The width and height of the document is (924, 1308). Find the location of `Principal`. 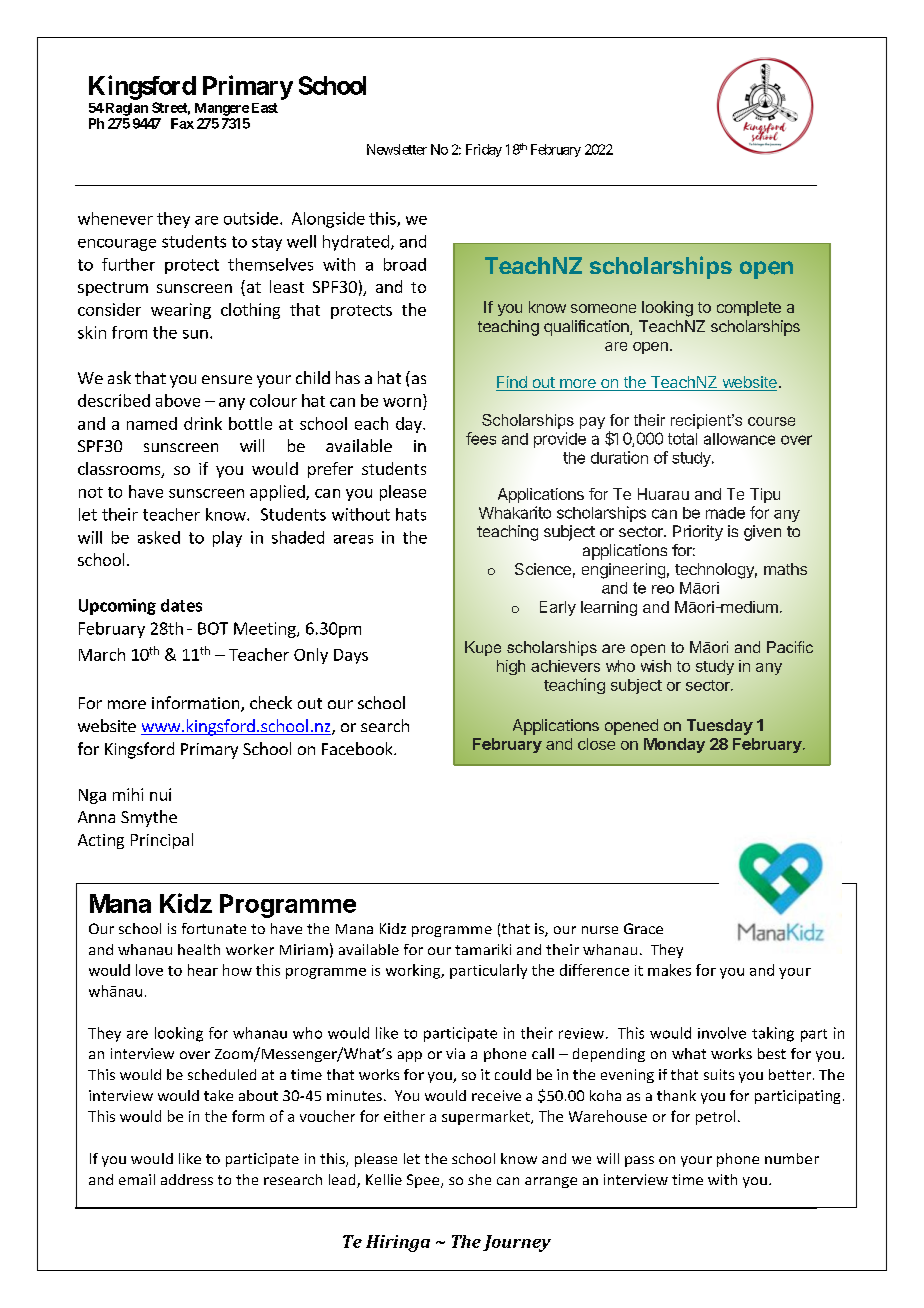

Principal is located at coordinates (162, 841).
